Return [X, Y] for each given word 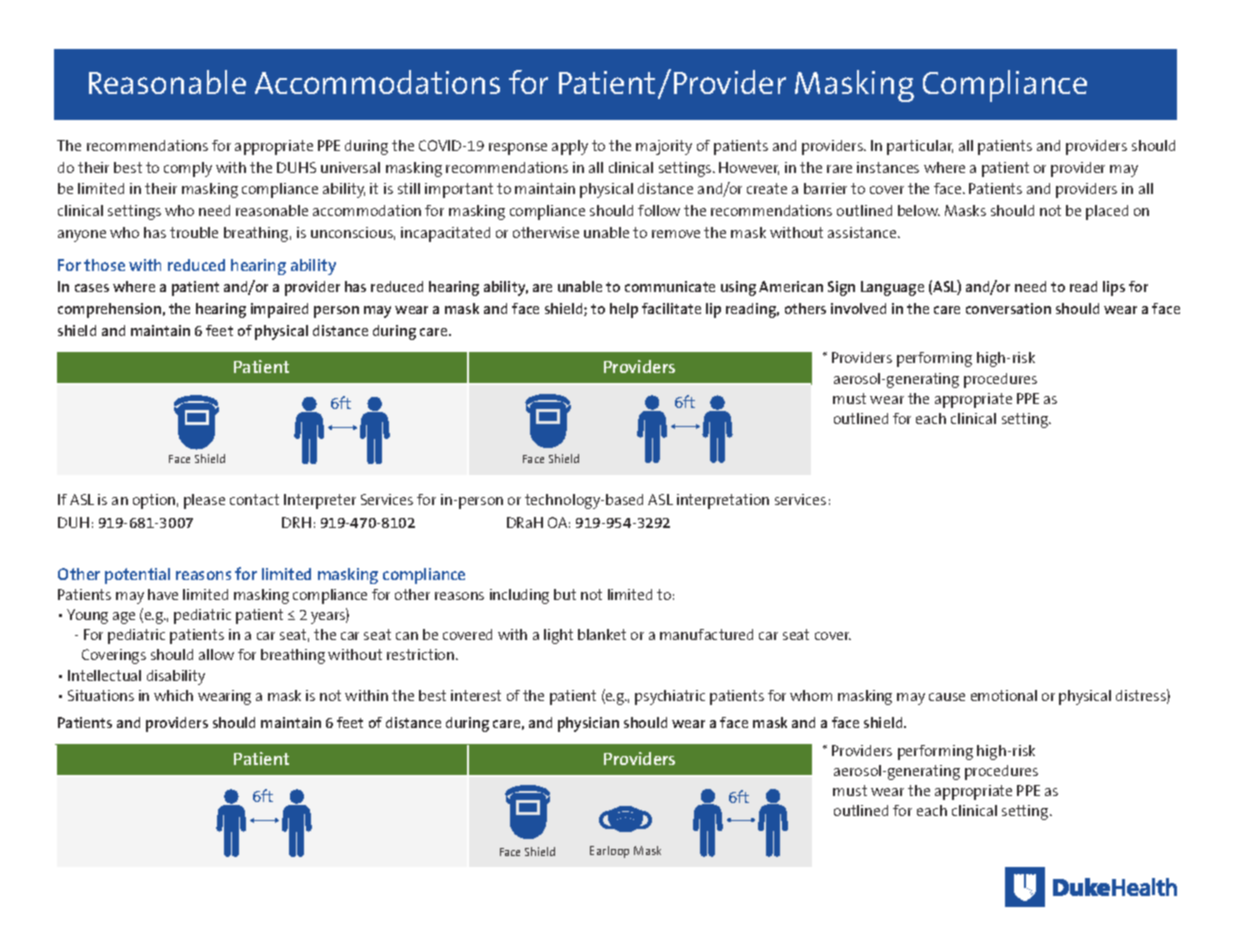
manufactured [706, 634]
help [624, 310]
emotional [1004, 695]
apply [570, 147]
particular [920, 147]
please [204, 501]
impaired [279, 310]
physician [588, 724]
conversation [1008, 308]
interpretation [723, 501]
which [173, 695]
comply [188, 169]
